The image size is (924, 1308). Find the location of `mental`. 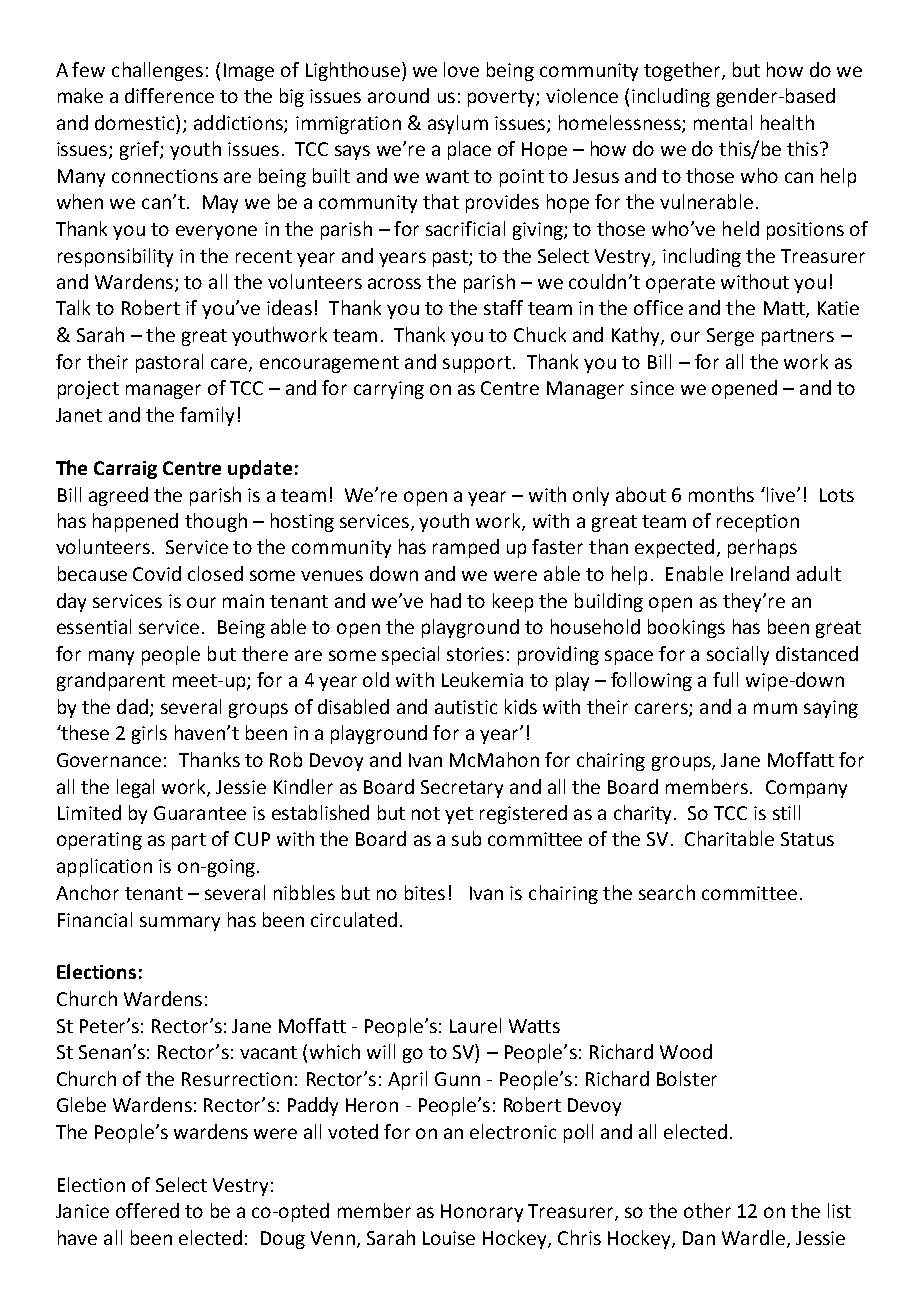

mental is located at coordinates (723, 122).
